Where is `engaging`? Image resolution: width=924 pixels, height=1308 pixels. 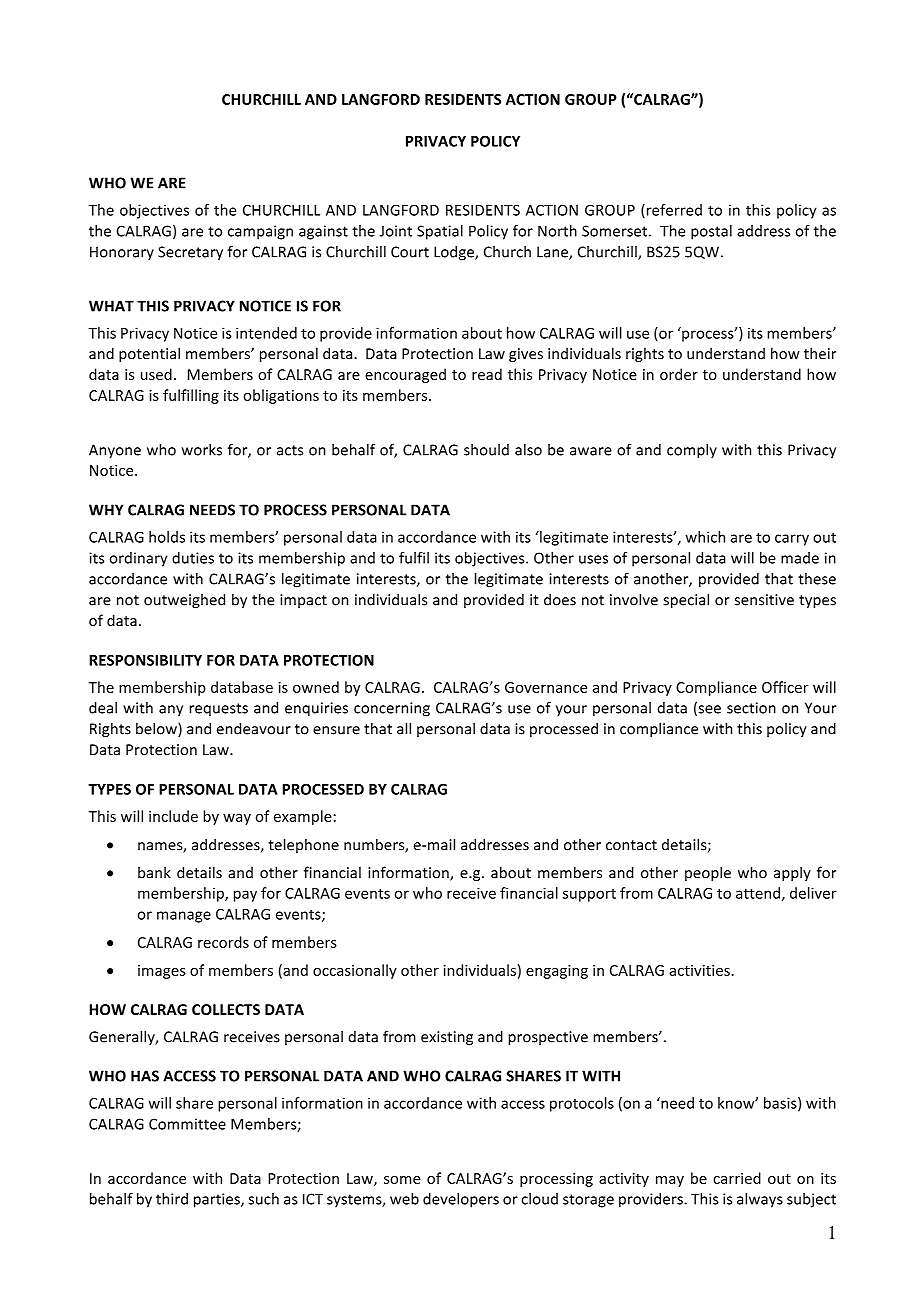
engaging is located at coordinates (557, 972).
